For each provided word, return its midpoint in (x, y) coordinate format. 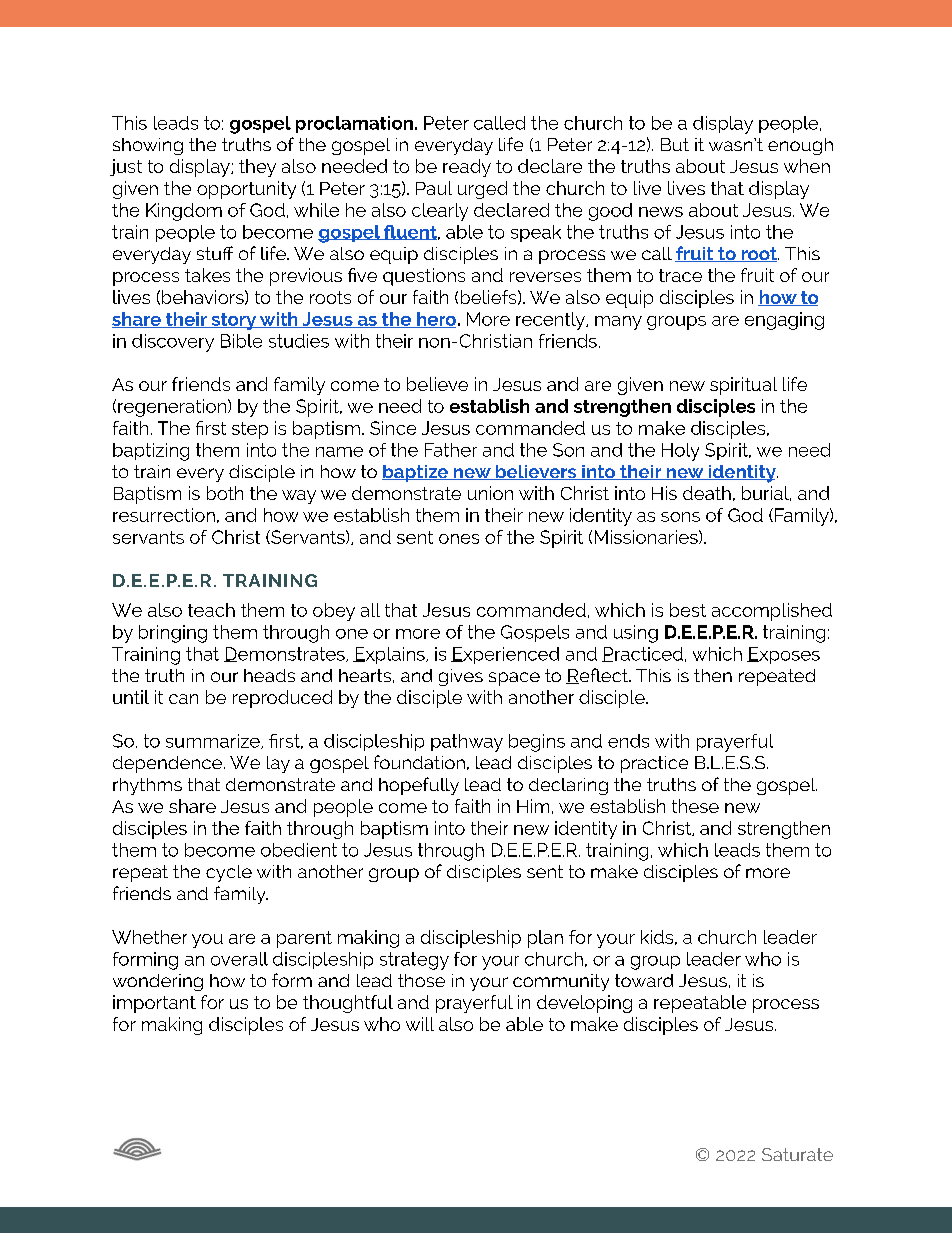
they (257, 168)
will (420, 1024)
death (707, 493)
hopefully (419, 786)
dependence (167, 764)
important (154, 1004)
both (225, 493)
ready (467, 168)
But (675, 144)
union (490, 493)
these (695, 806)
